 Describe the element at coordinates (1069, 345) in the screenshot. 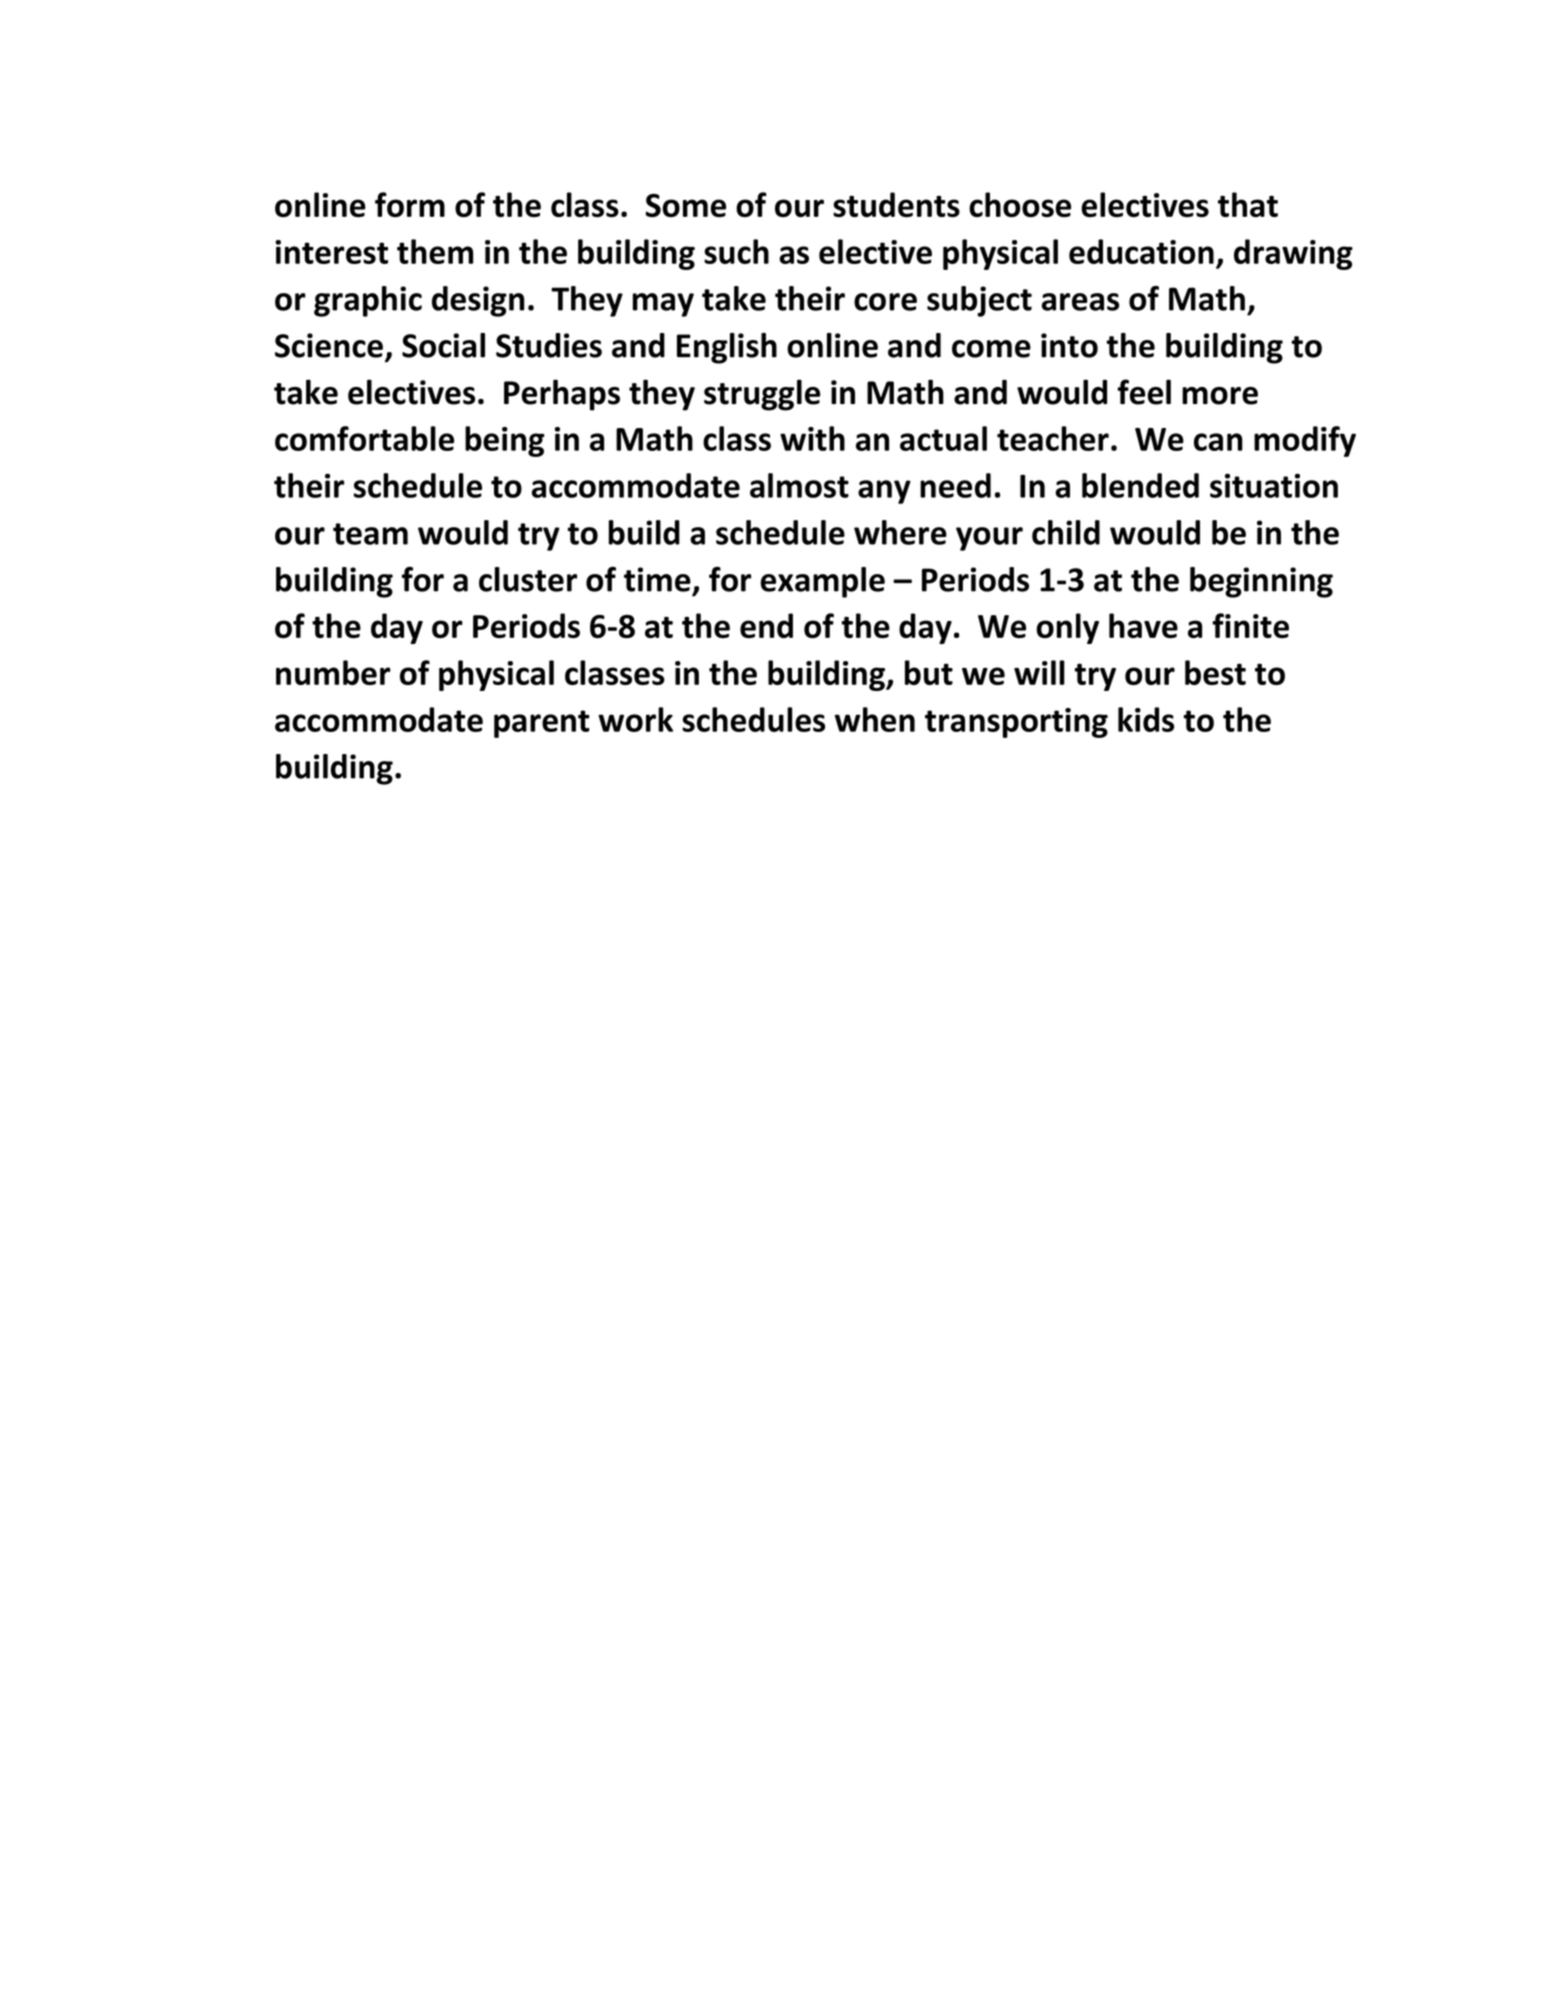

I see `into` at that location.
